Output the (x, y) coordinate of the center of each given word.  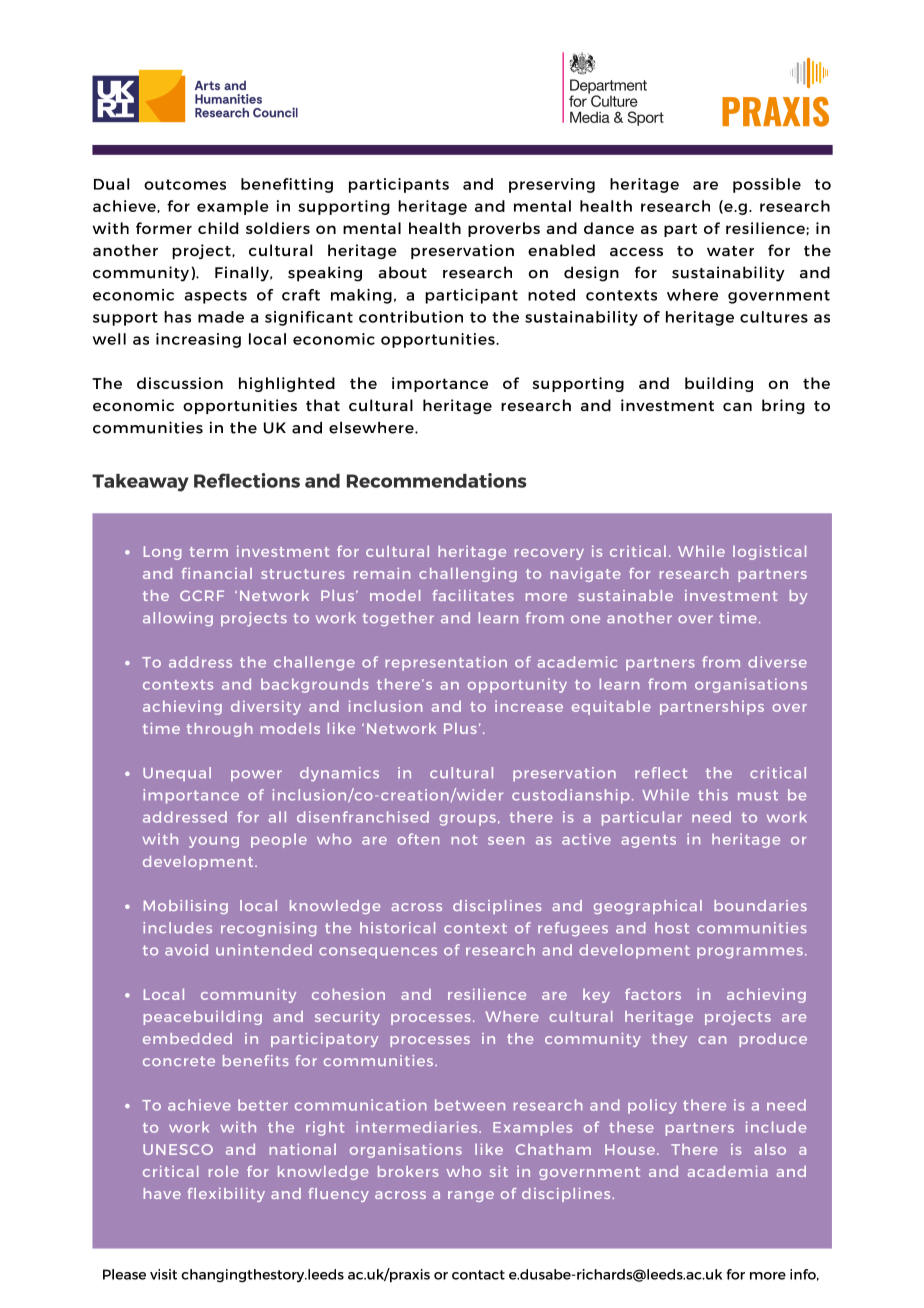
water (730, 251)
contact (478, 1275)
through (219, 730)
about (402, 272)
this (713, 795)
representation (446, 663)
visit (163, 1274)
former (164, 228)
